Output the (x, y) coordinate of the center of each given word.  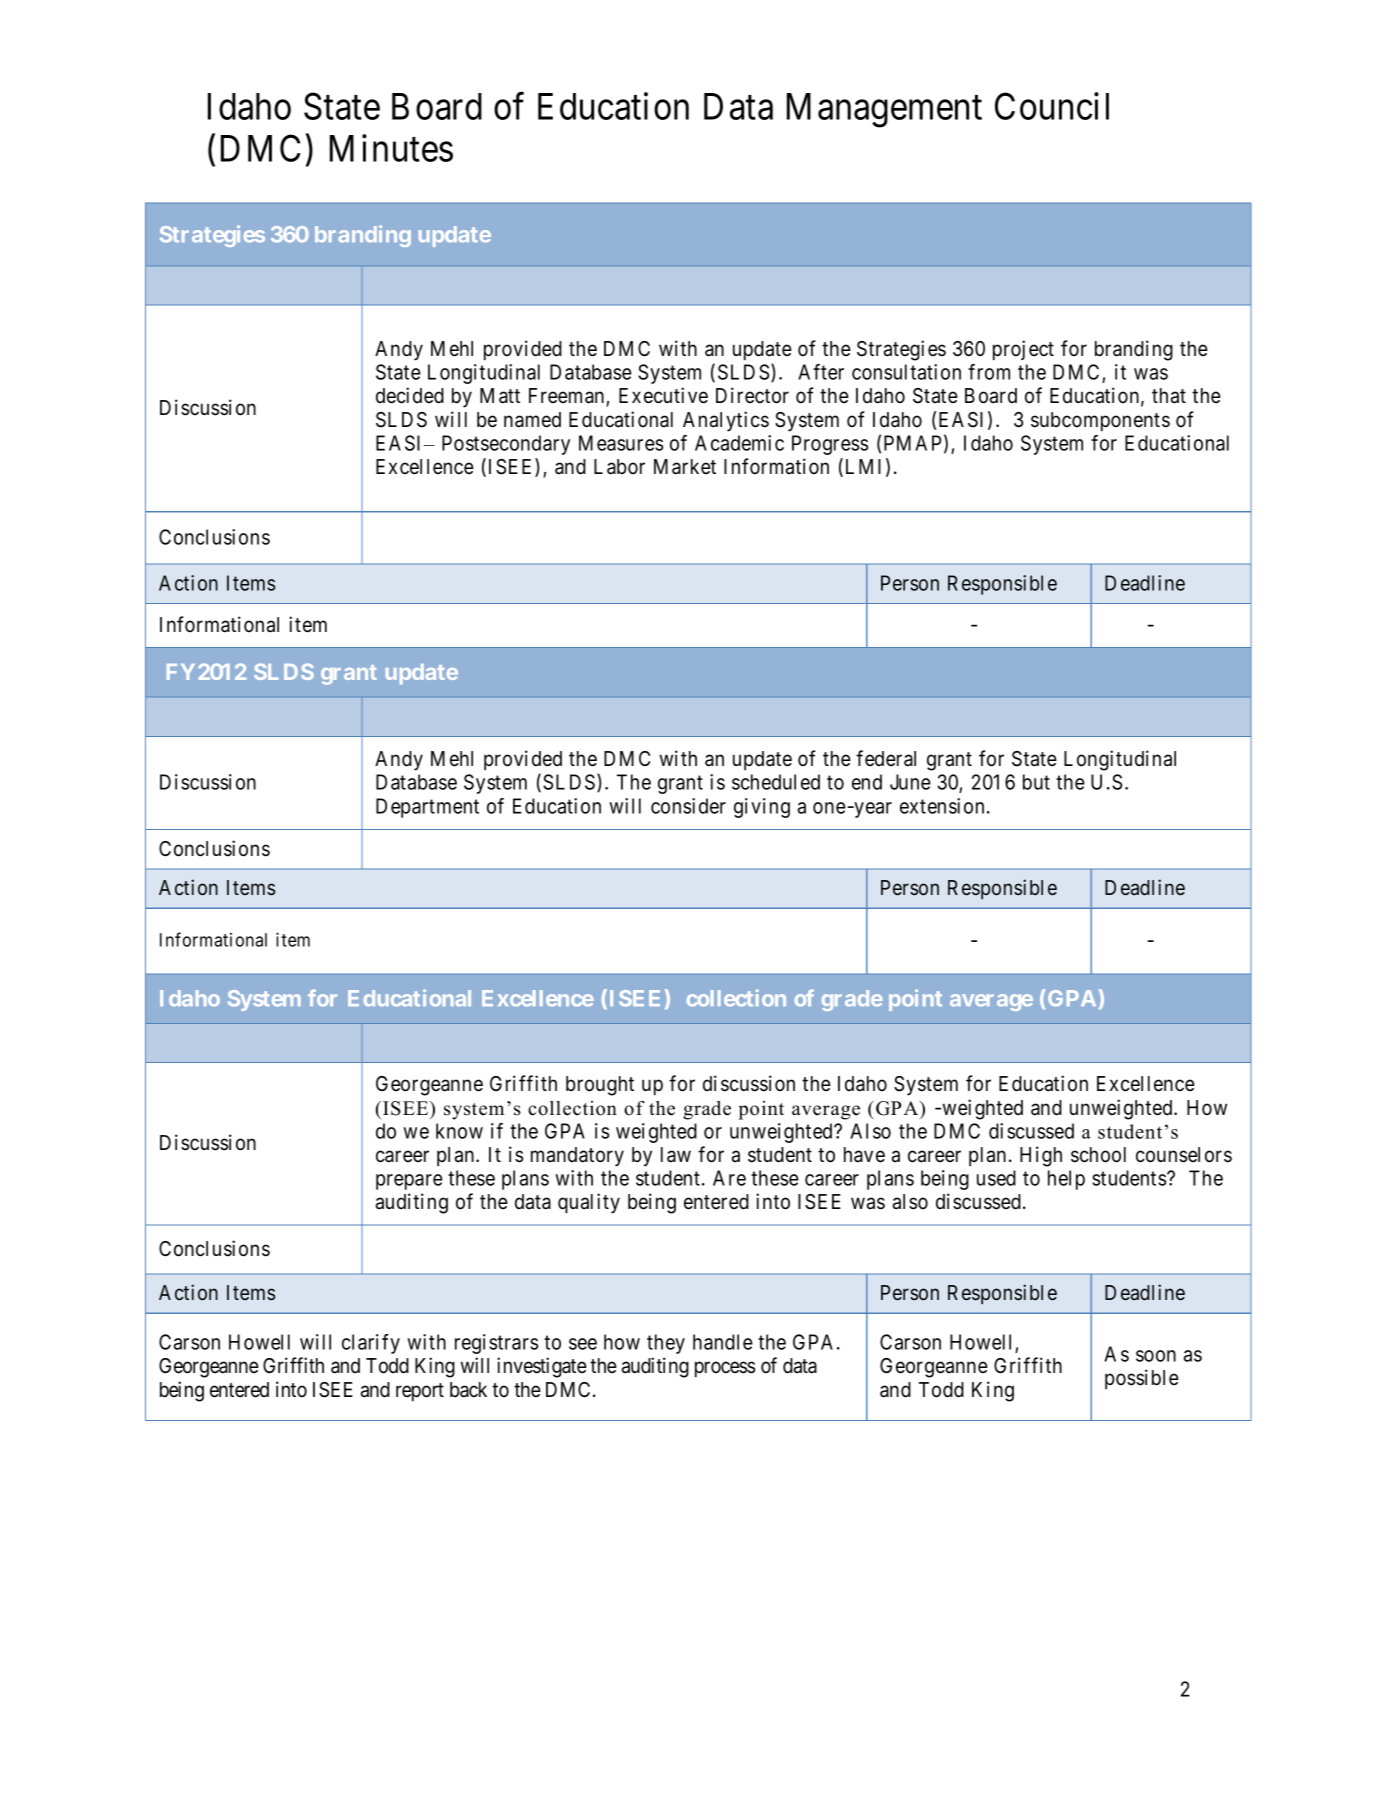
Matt (500, 396)
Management (884, 110)
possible (1142, 1379)
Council (1052, 106)
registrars (496, 1344)
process (725, 1370)
